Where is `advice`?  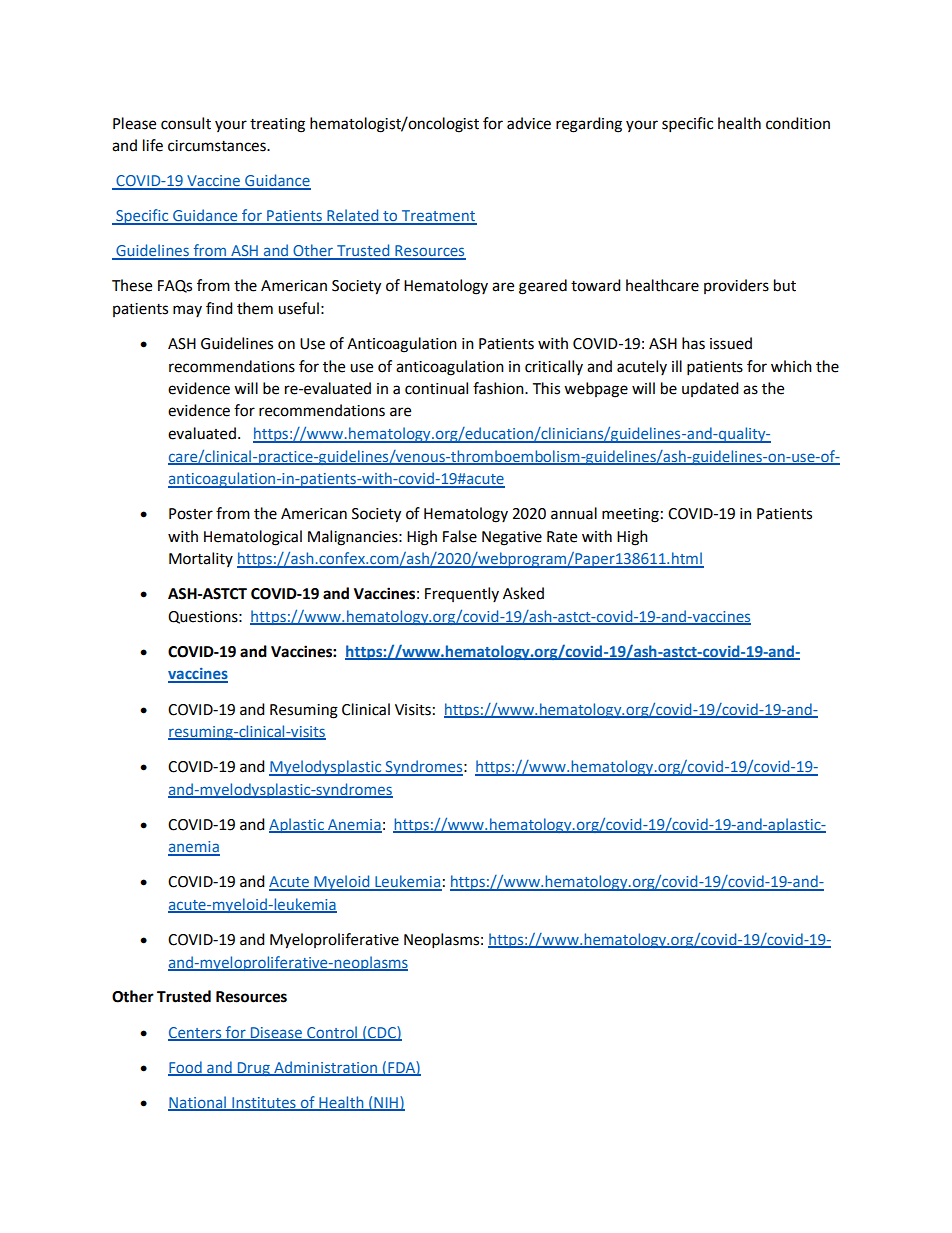
advice is located at coordinates (529, 123).
